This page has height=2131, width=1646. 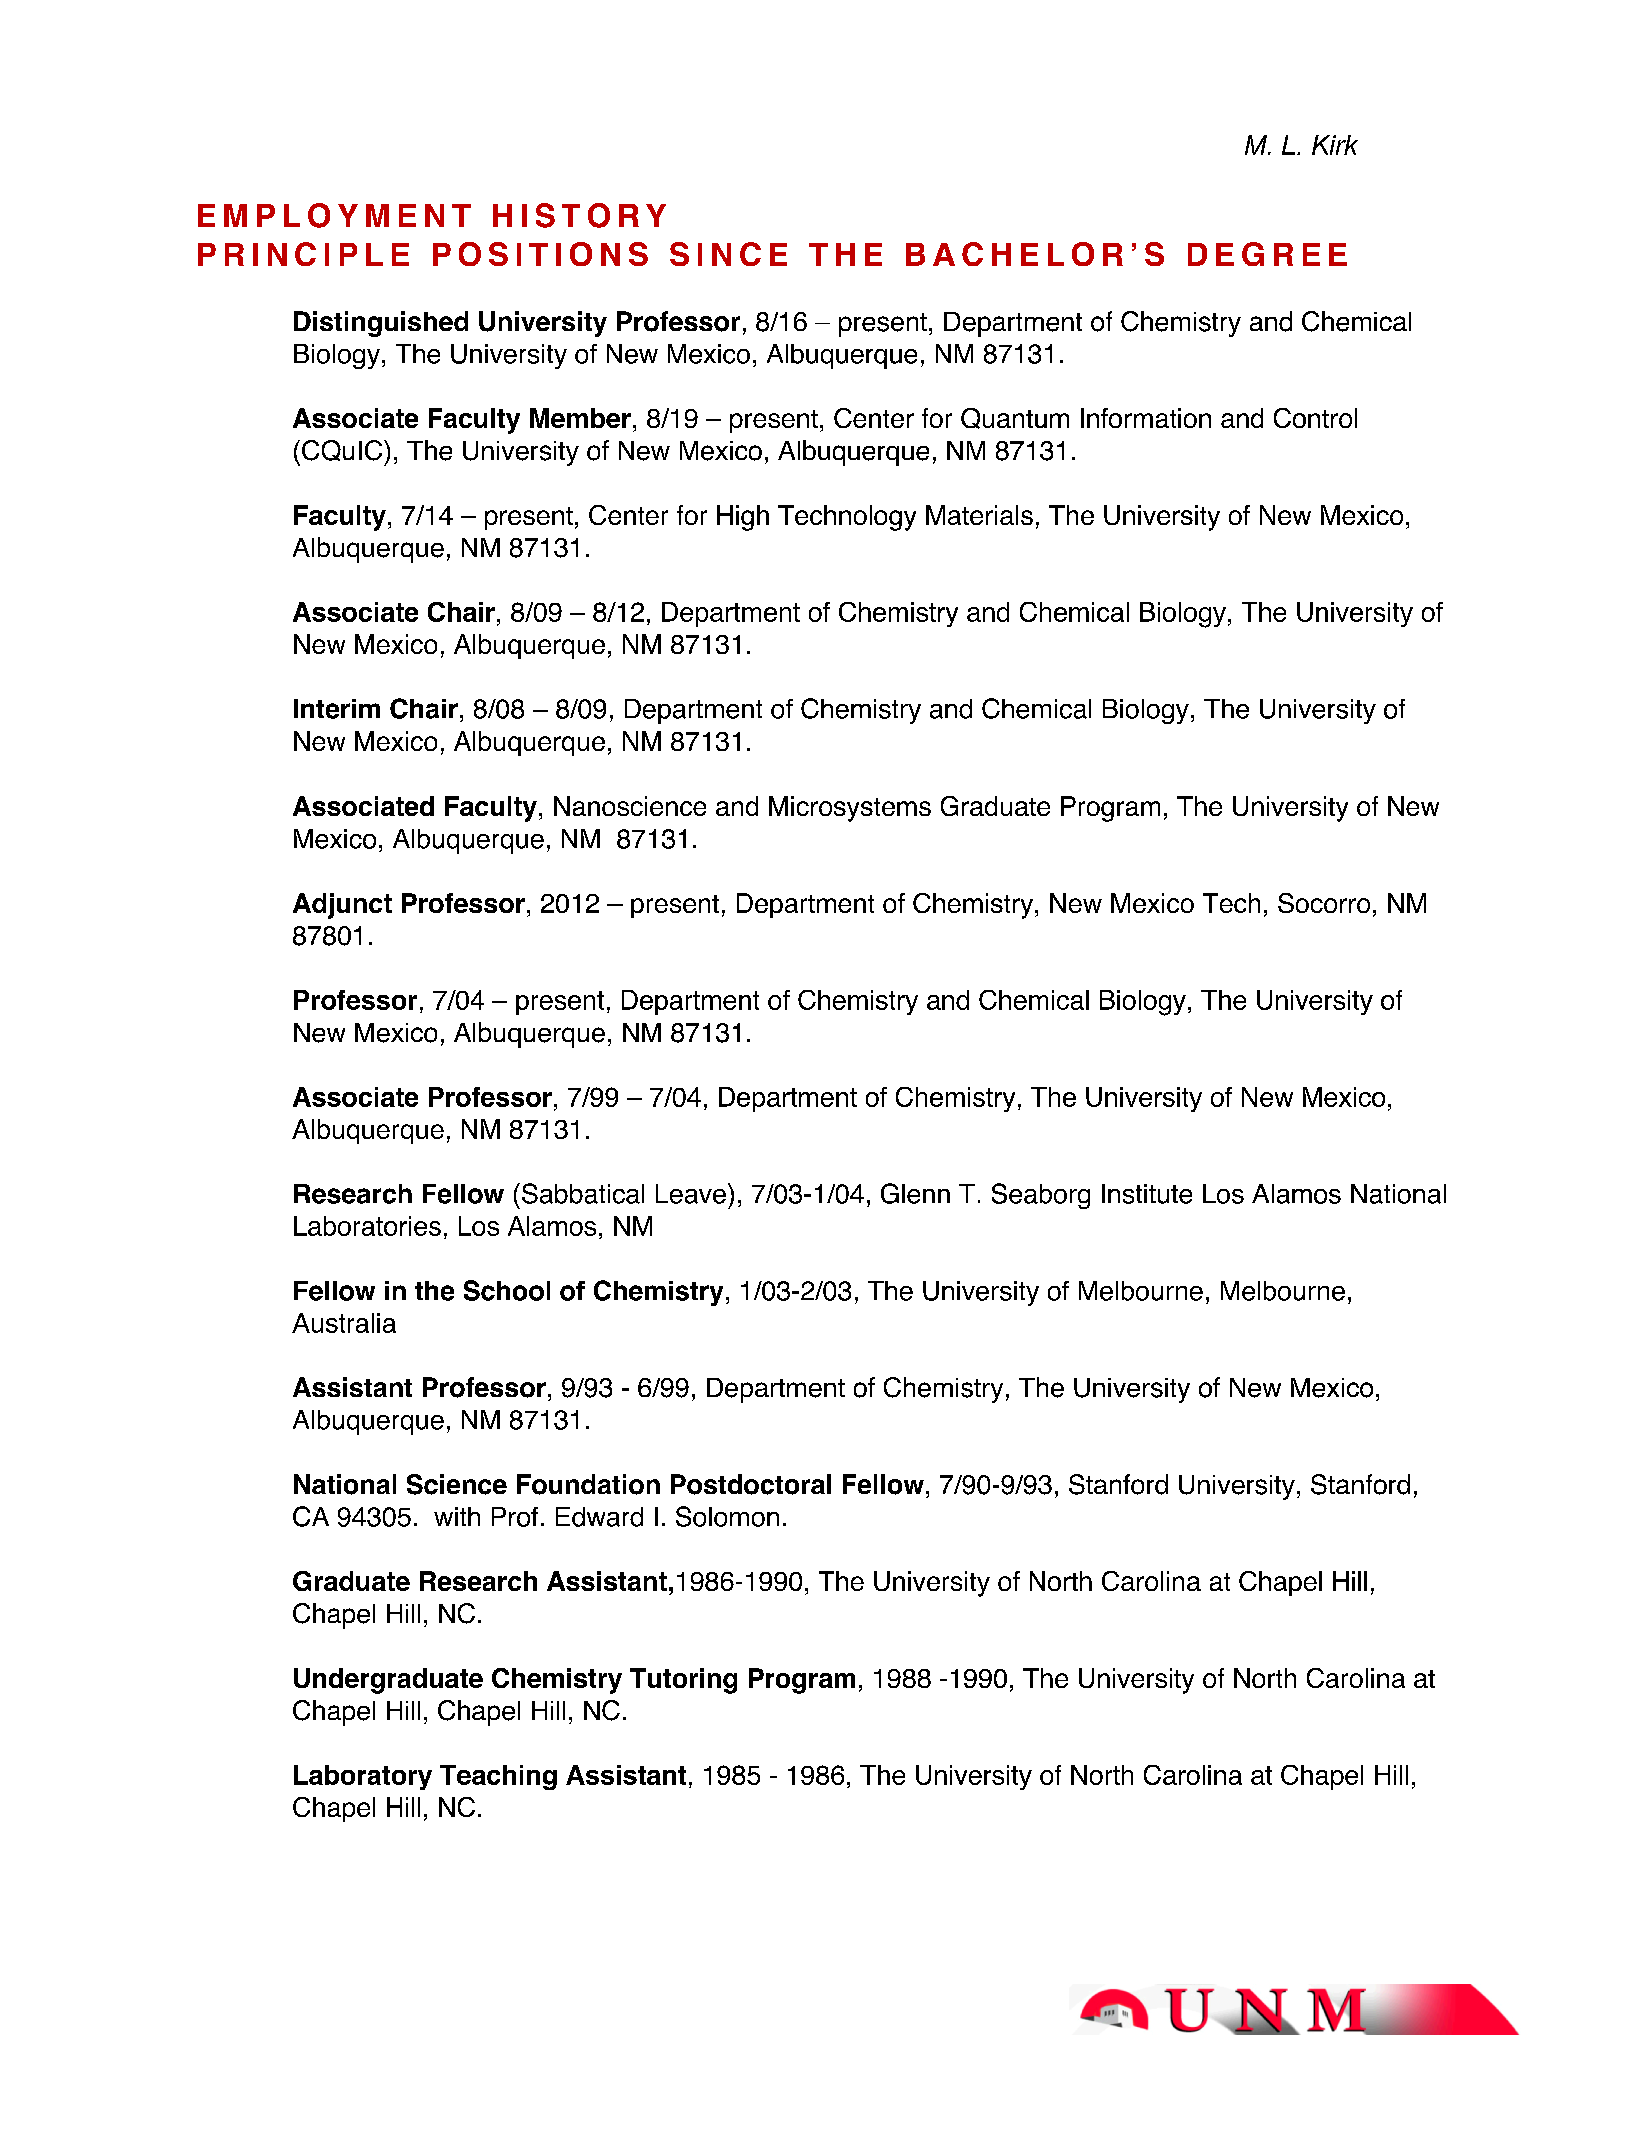 I want to click on Tutoring, so click(x=683, y=1681).
